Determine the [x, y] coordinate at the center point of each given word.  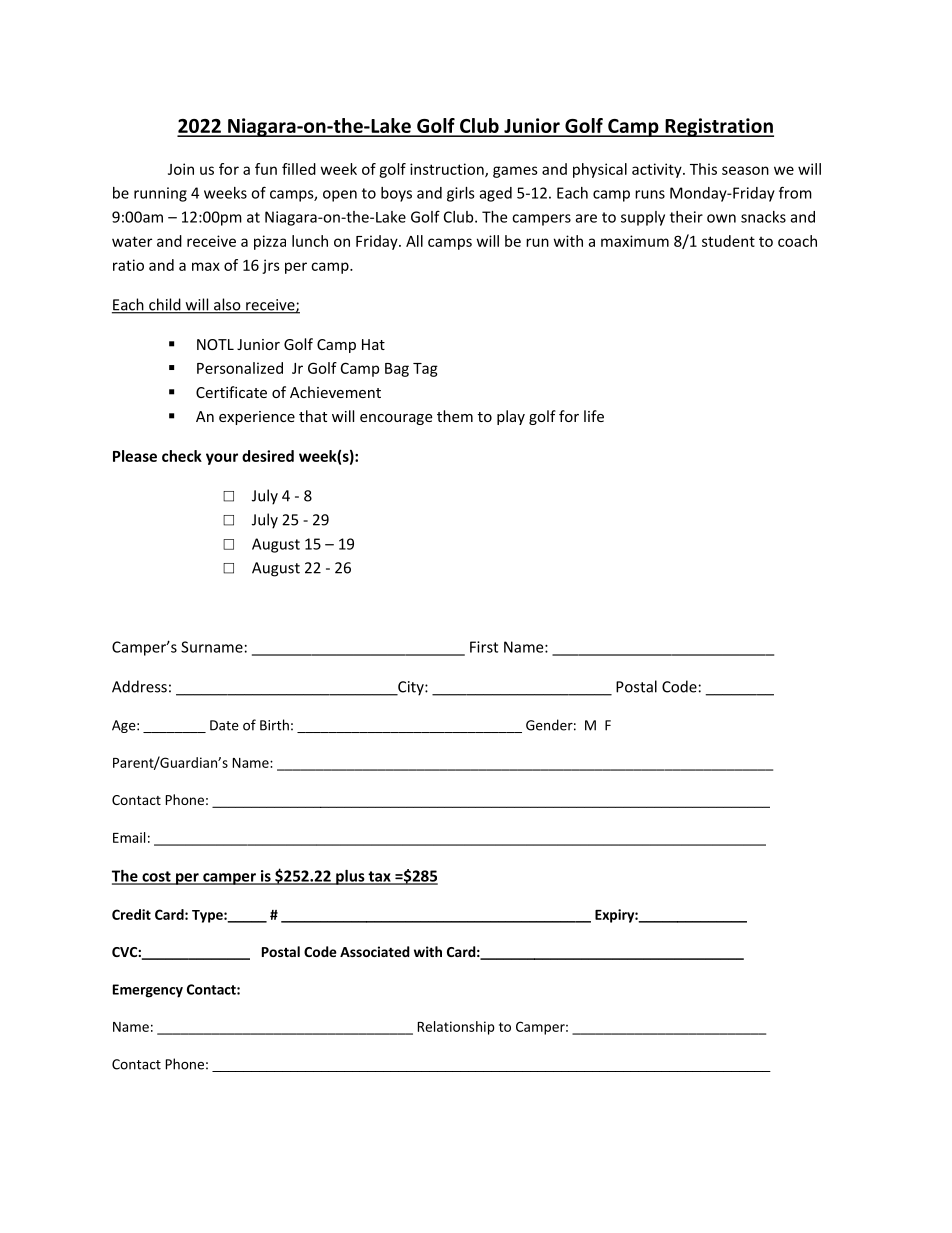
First [484, 647]
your [222, 459]
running [160, 194]
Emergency [148, 991]
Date [224, 725]
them [455, 416]
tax [379, 877]
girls [461, 194]
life [594, 416]
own [721, 218]
